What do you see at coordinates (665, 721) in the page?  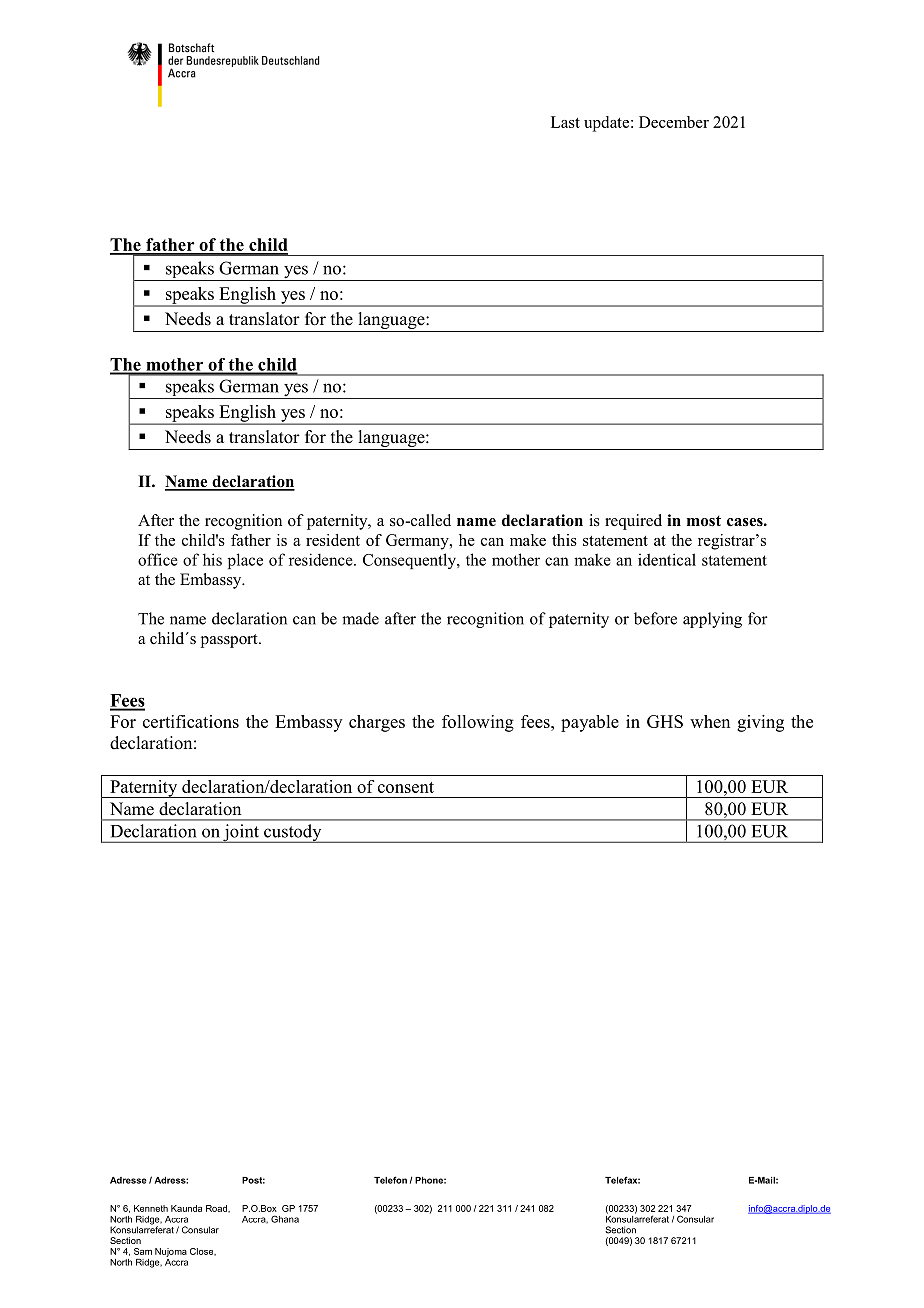 I see `GHS` at bounding box center [665, 721].
